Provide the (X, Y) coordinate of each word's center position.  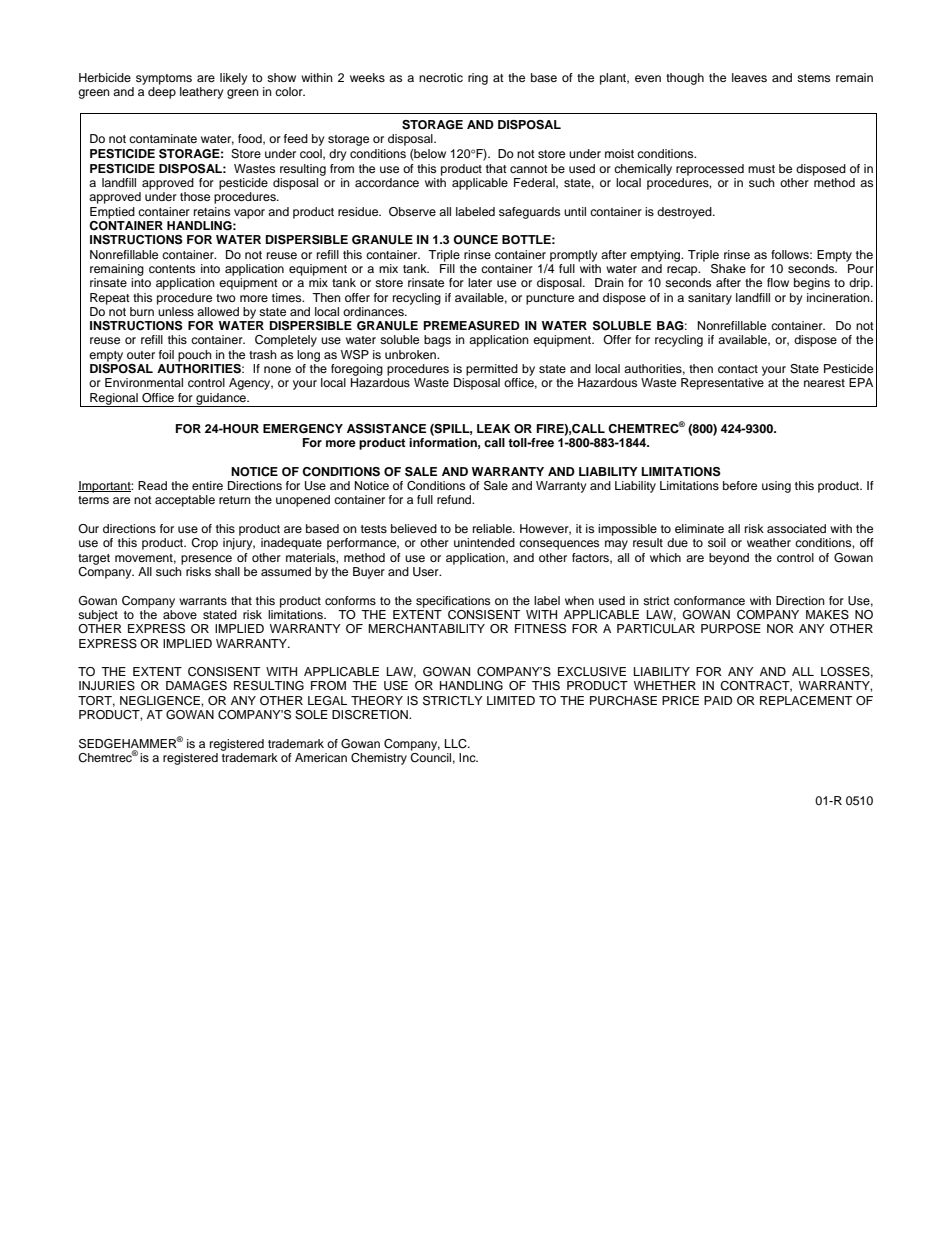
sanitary (710, 299)
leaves (749, 77)
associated (796, 528)
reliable (493, 528)
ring (478, 79)
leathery (201, 93)
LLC (457, 744)
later (480, 282)
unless (175, 310)
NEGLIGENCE (161, 701)
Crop (204, 544)
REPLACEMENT (806, 701)
